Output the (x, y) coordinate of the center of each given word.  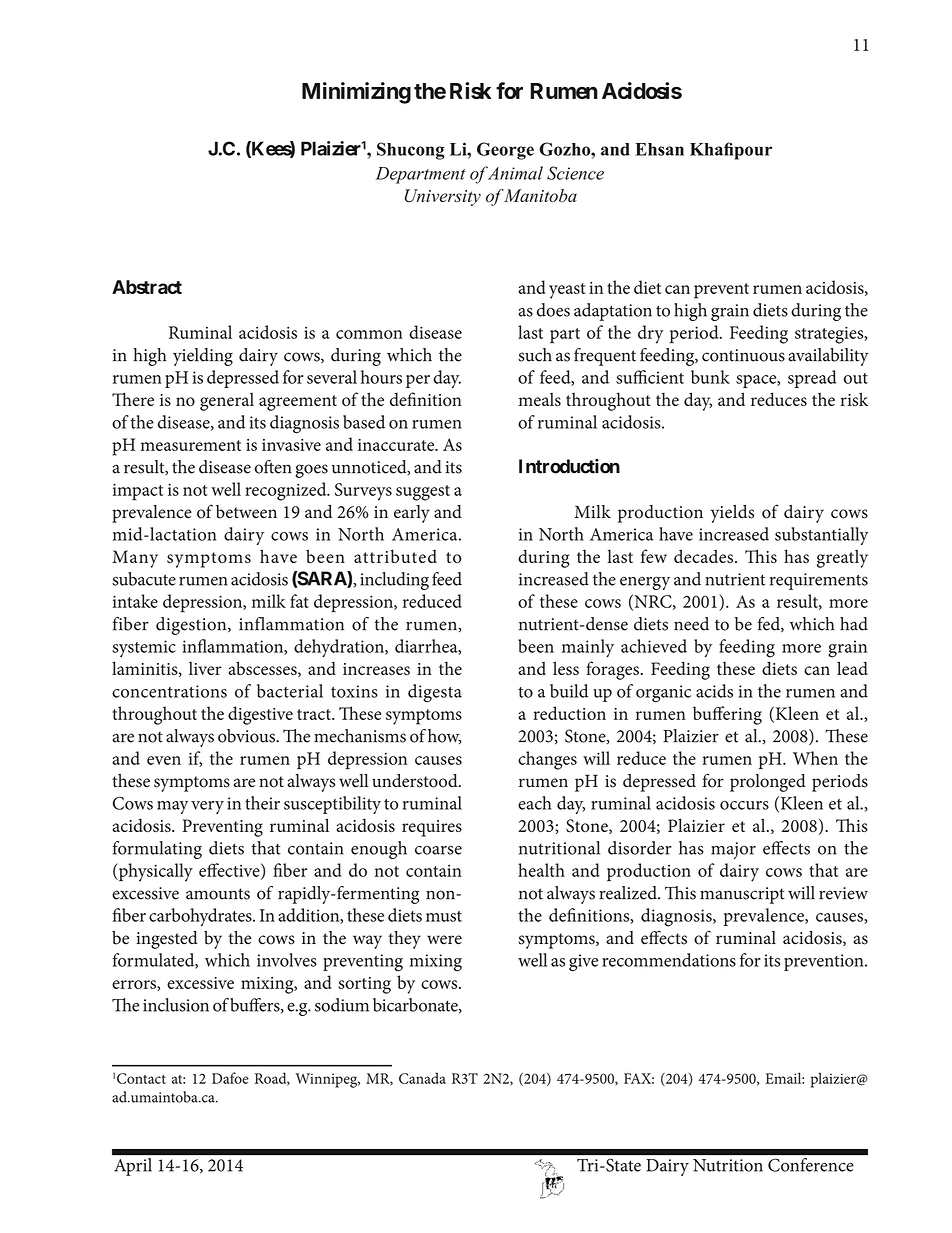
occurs (744, 805)
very (207, 807)
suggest (423, 493)
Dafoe (230, 1078)
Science (575, 173)
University (443, 197)
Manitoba (540, 195)
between (246, 512)
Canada (422, 1078)
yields (732, 514)
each (535, 803)
